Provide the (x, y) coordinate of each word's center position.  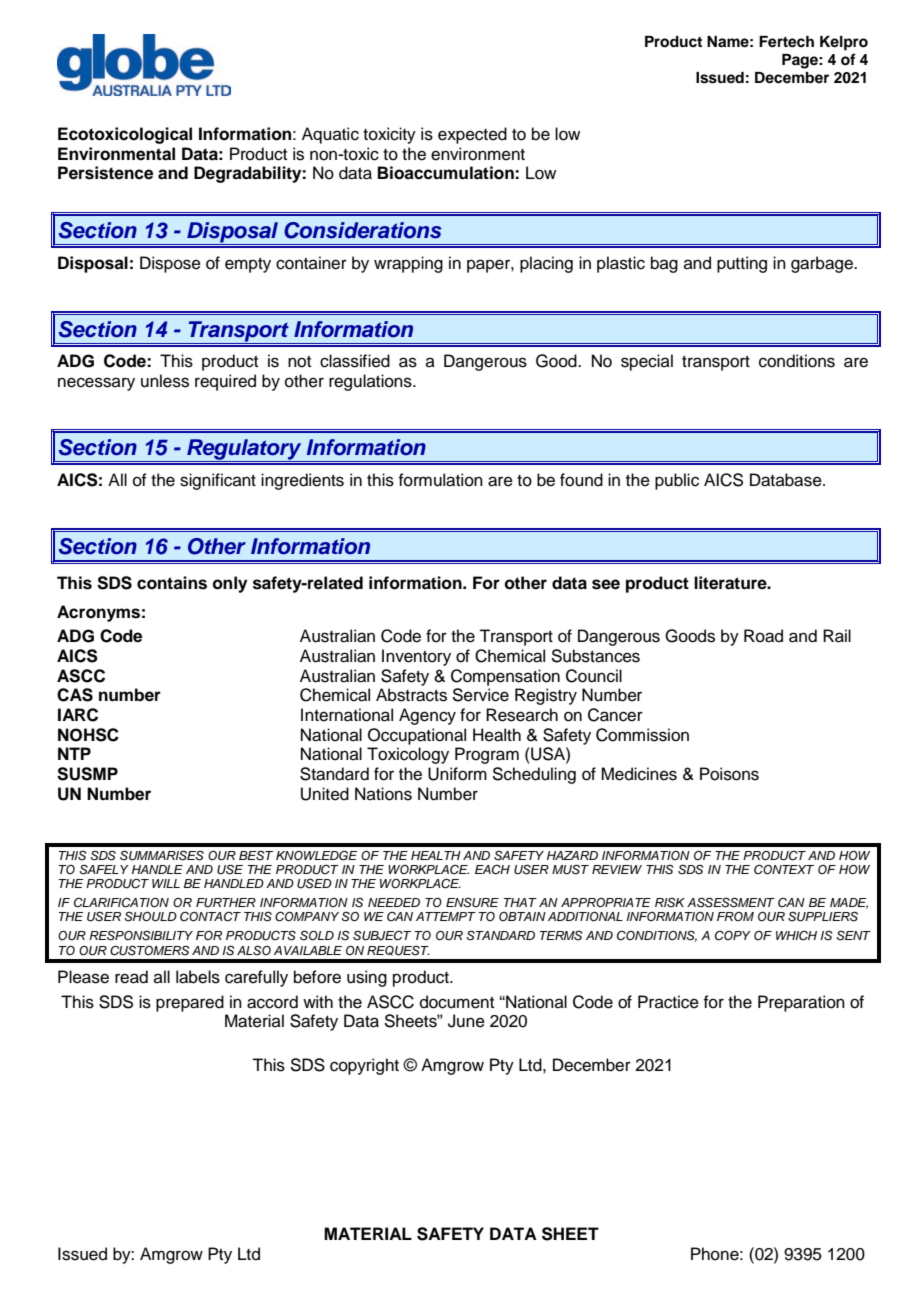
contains (172, 583)
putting (742, 264)
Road (763, 636)
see (606, 584)
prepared (190, 1003)
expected (472, 135)
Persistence (105, 173)
